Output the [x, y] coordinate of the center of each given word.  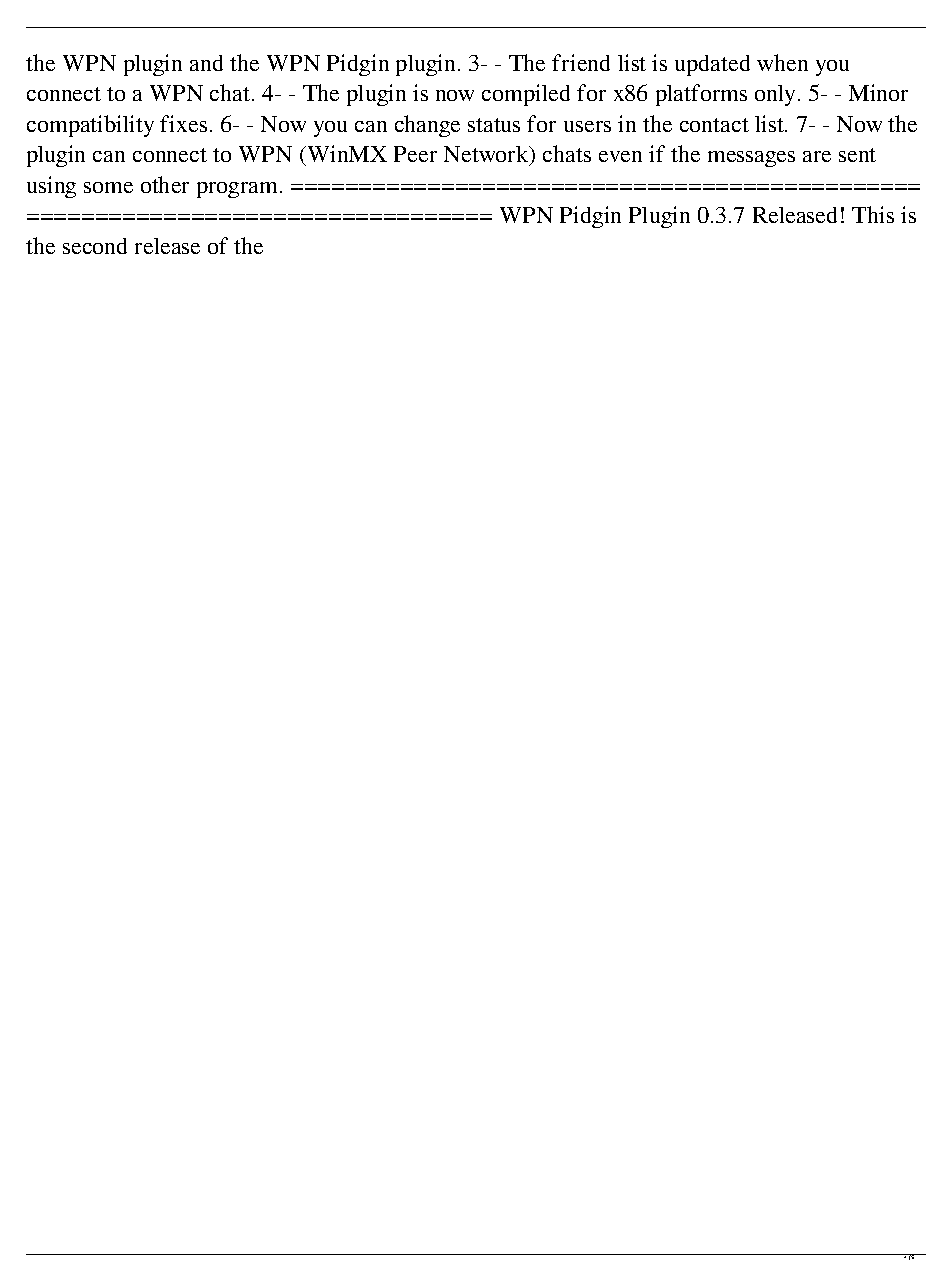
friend [581, 62]
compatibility [90, 126]
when [782, 62]
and [206, 63]
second [95, 246]
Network [487, 155]
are [817, 156]
